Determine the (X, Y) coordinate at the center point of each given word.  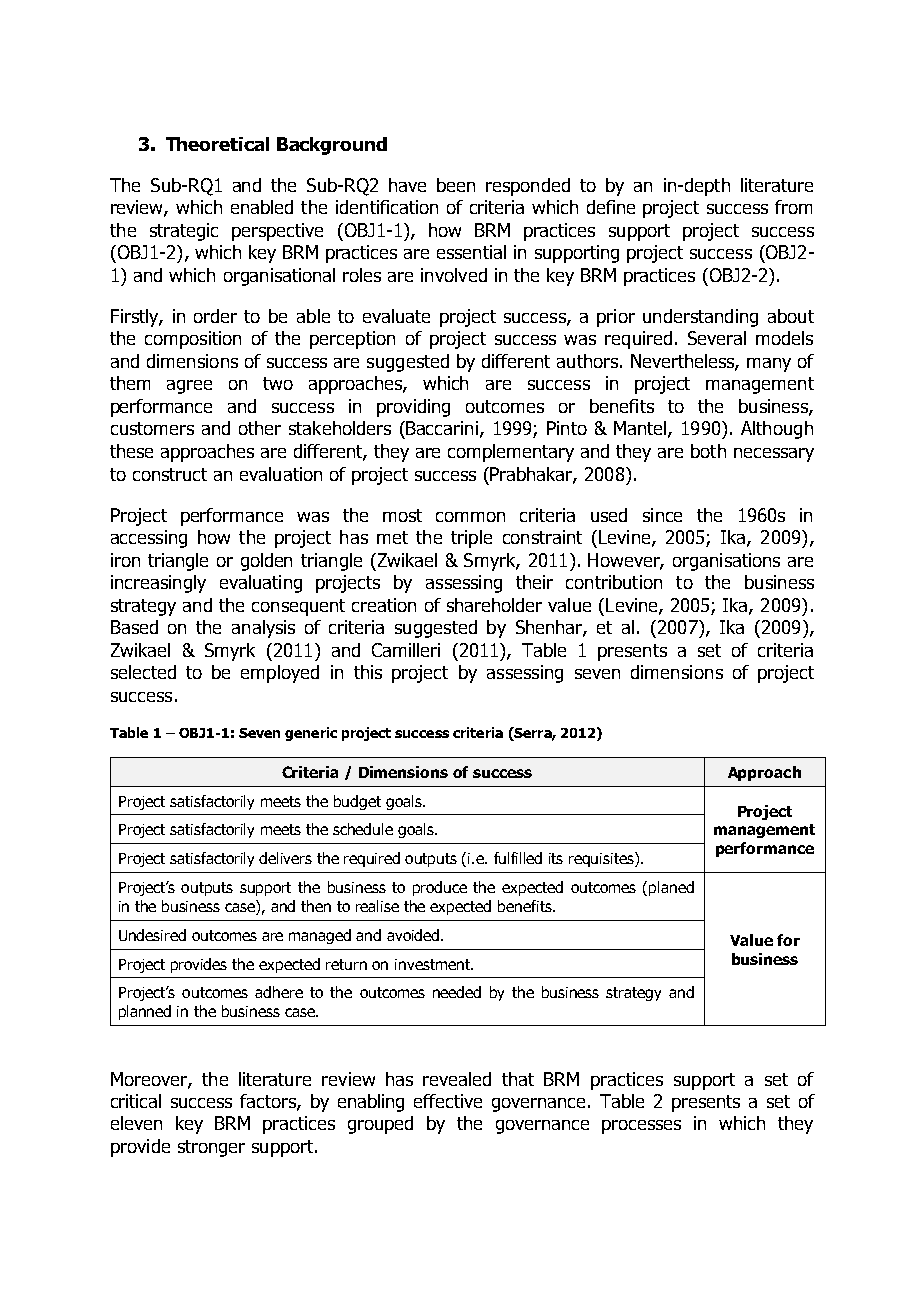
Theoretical (217, 144)
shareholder (494, 605)
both (708, 451)
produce (440, 888)
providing (413, 408)
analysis (263, 629)
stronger (211, 1148)
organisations (726, 562)
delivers (285, 858)
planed (671, 888)
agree (189, 387)
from (793, 207)
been (456, 185)
